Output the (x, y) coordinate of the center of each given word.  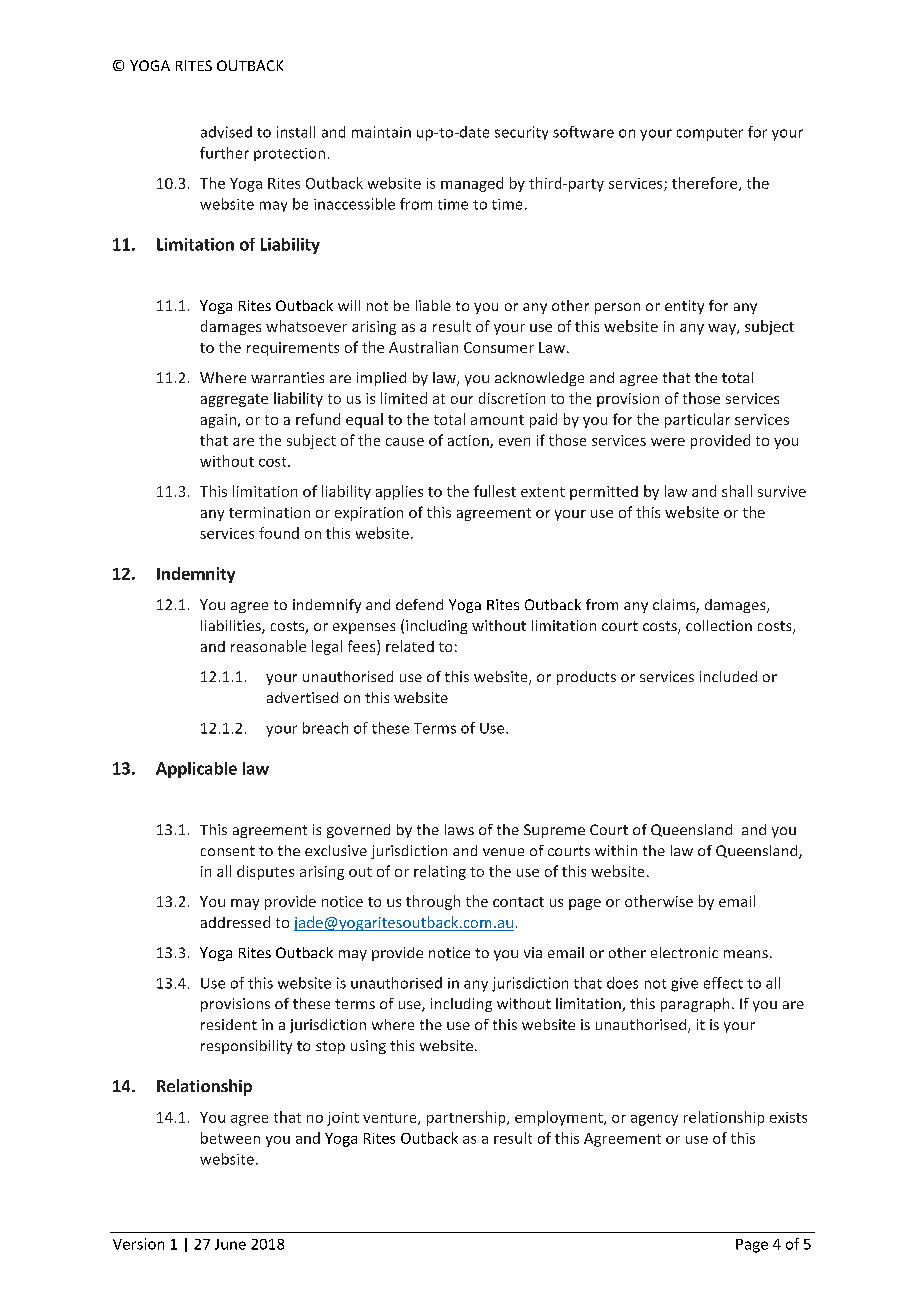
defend (419, 604)
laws (459, 829)
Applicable (196, 770)
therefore (706, 184)
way (723, 329)
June (230, 1244)
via (533, 952)
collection (719, 625)
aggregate (234, 400)
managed (472, 184)
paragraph (695, 1005)
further (224, 153)
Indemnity (196, 575)
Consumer (499, 347)
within (616, 850)
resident (229, 1024)
